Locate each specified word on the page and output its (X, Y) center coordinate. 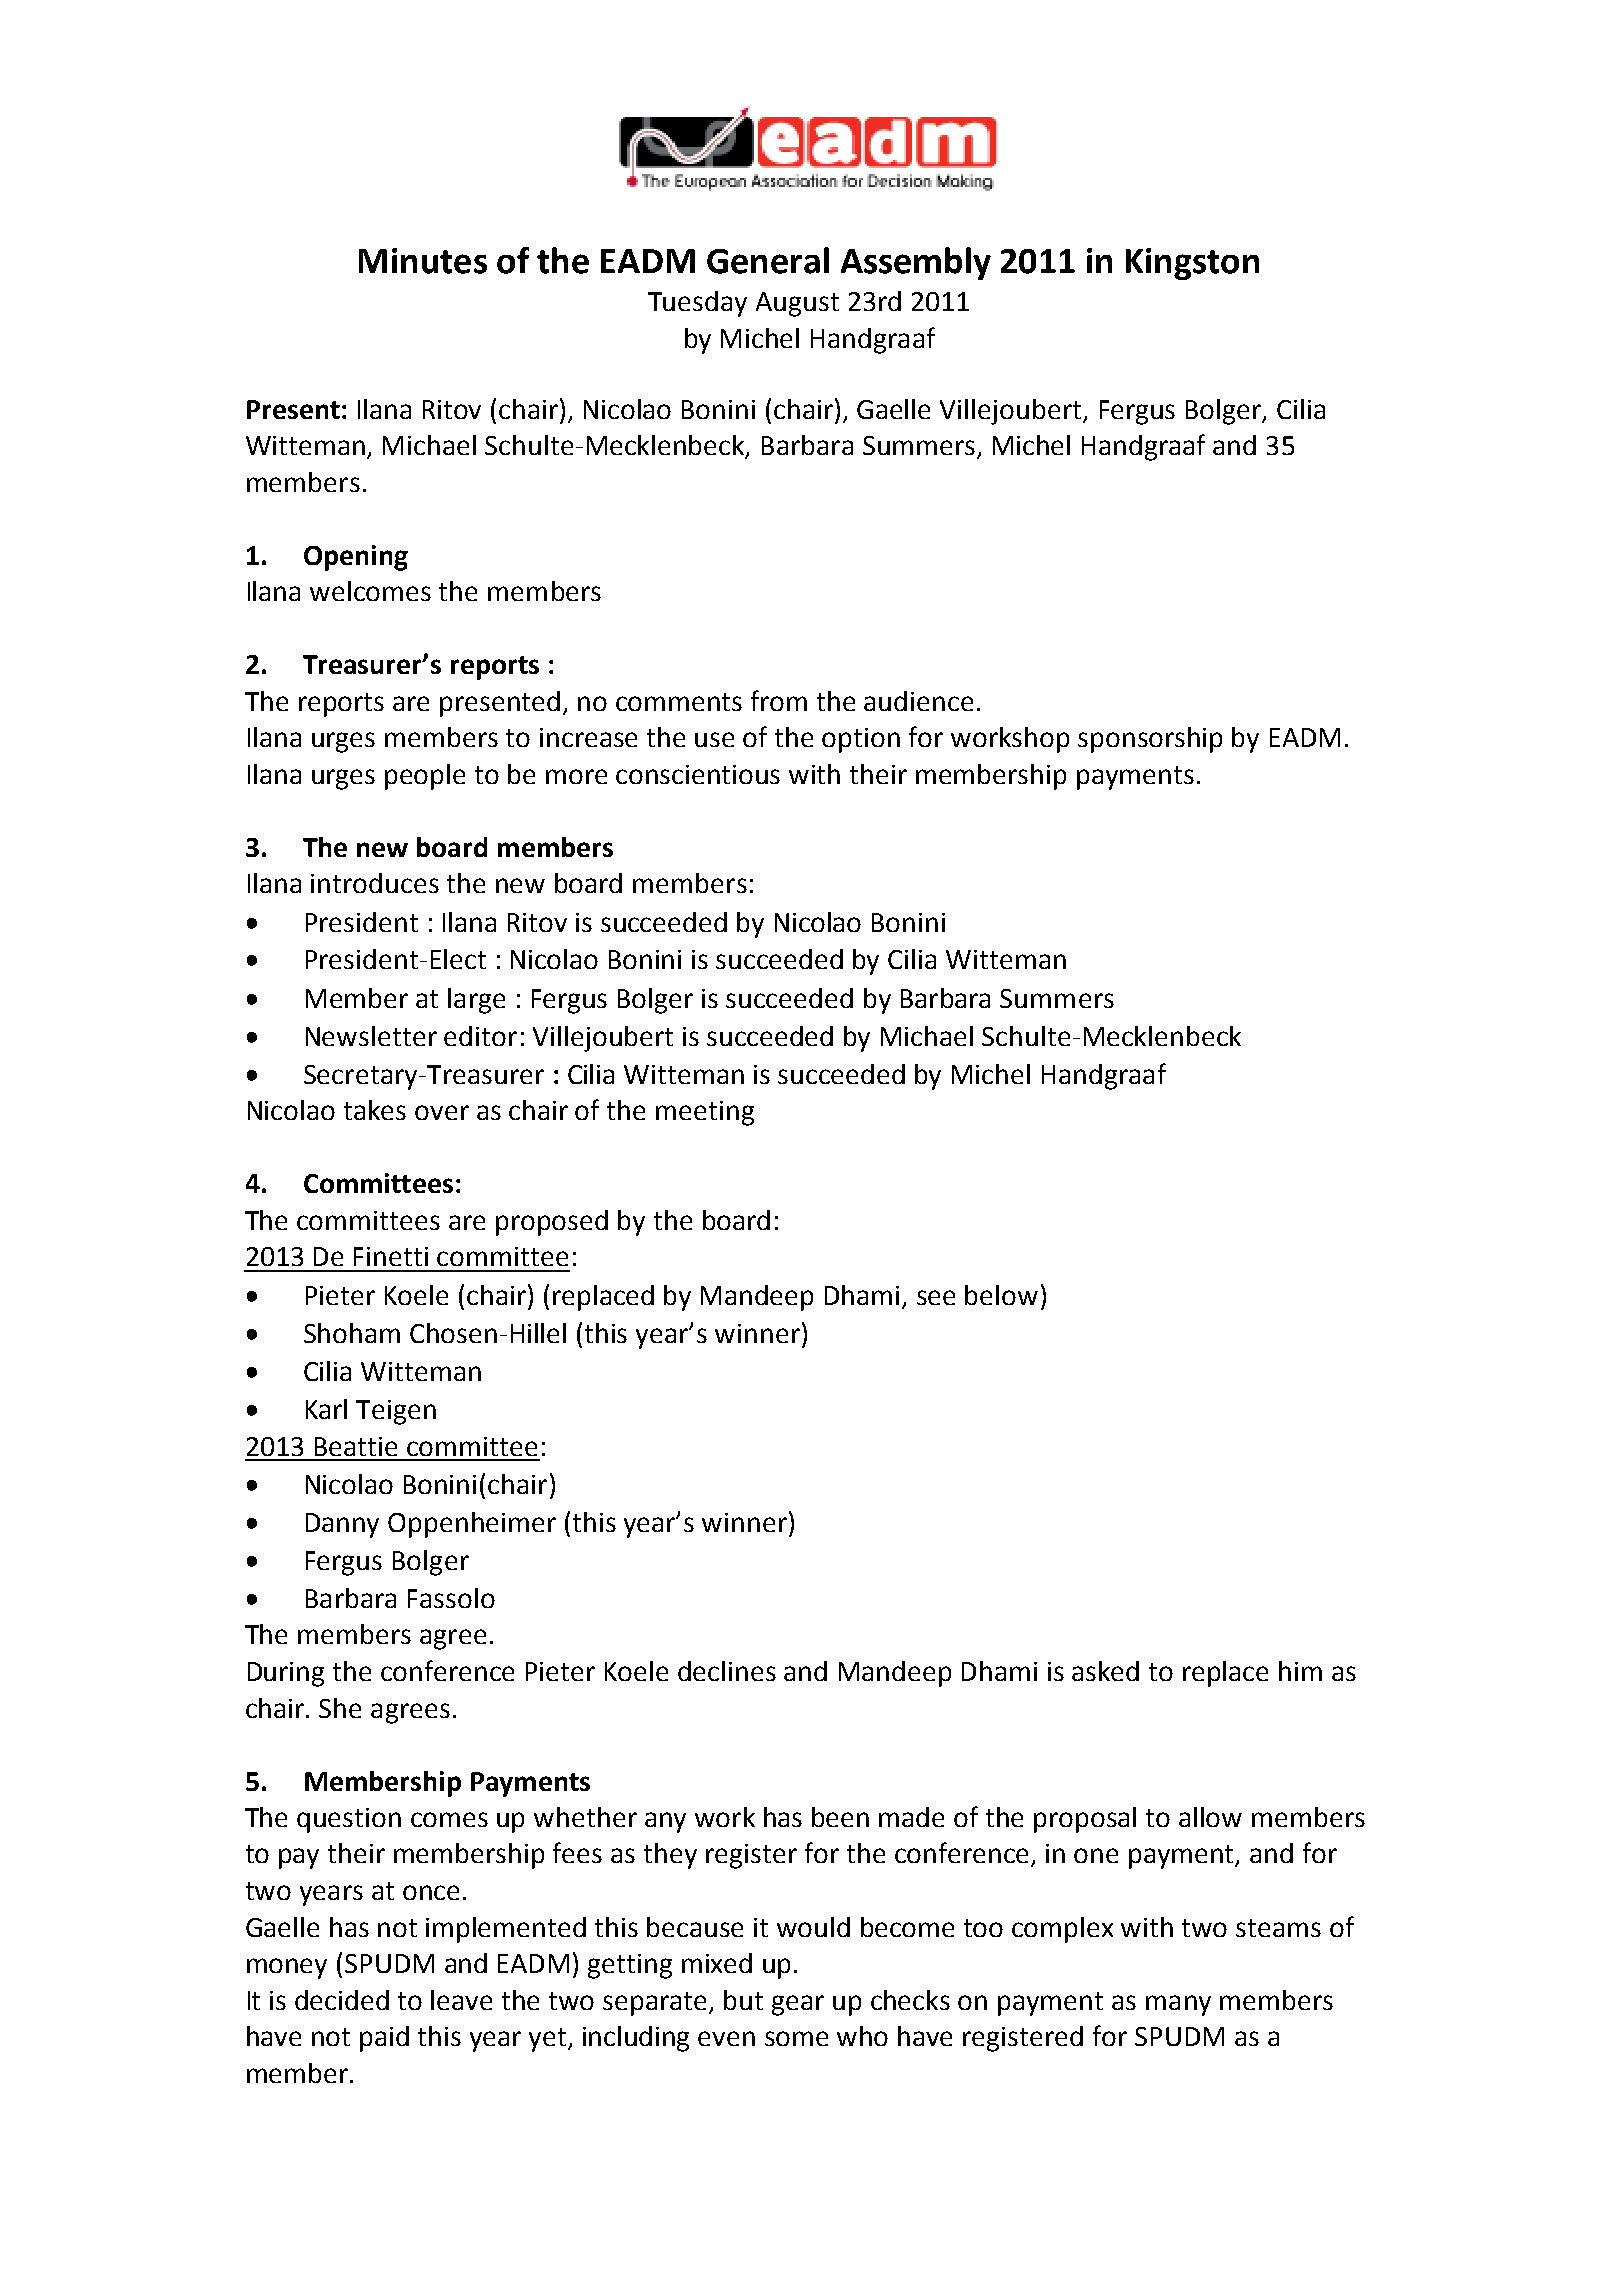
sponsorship (1150, 740)
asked (1105, 1671)
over (442, 1112)
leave (461, 2000)
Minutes (423, 261)
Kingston (1192, 264)
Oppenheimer (472, 1525)
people (425, 777)
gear (798, 2005)
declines (727, 1671)
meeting (705, 1113)
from (779, 700)
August (797, 304)
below (1001, 1295)
